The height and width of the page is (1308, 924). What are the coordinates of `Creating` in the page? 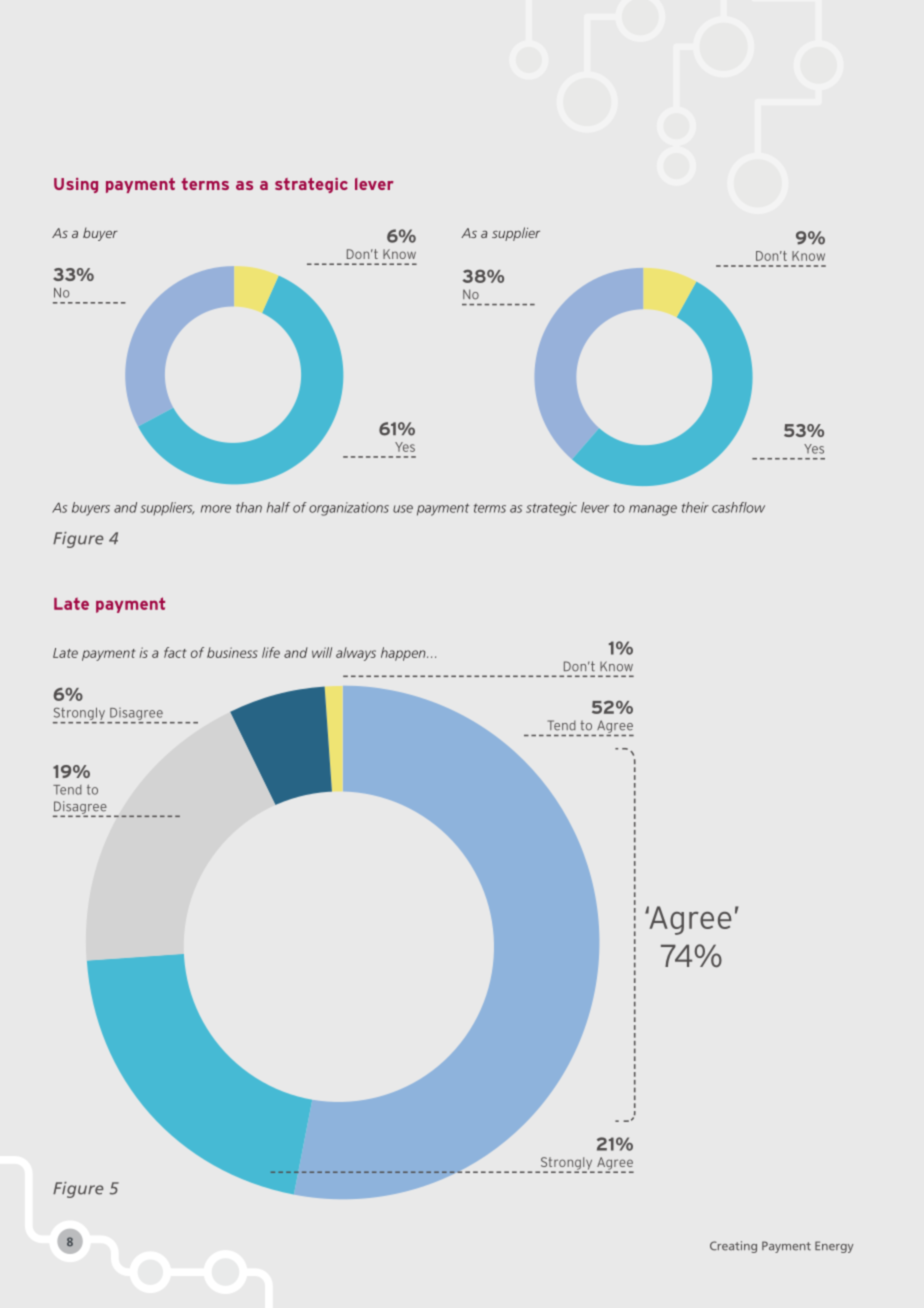 It's located at (733, 1247).
